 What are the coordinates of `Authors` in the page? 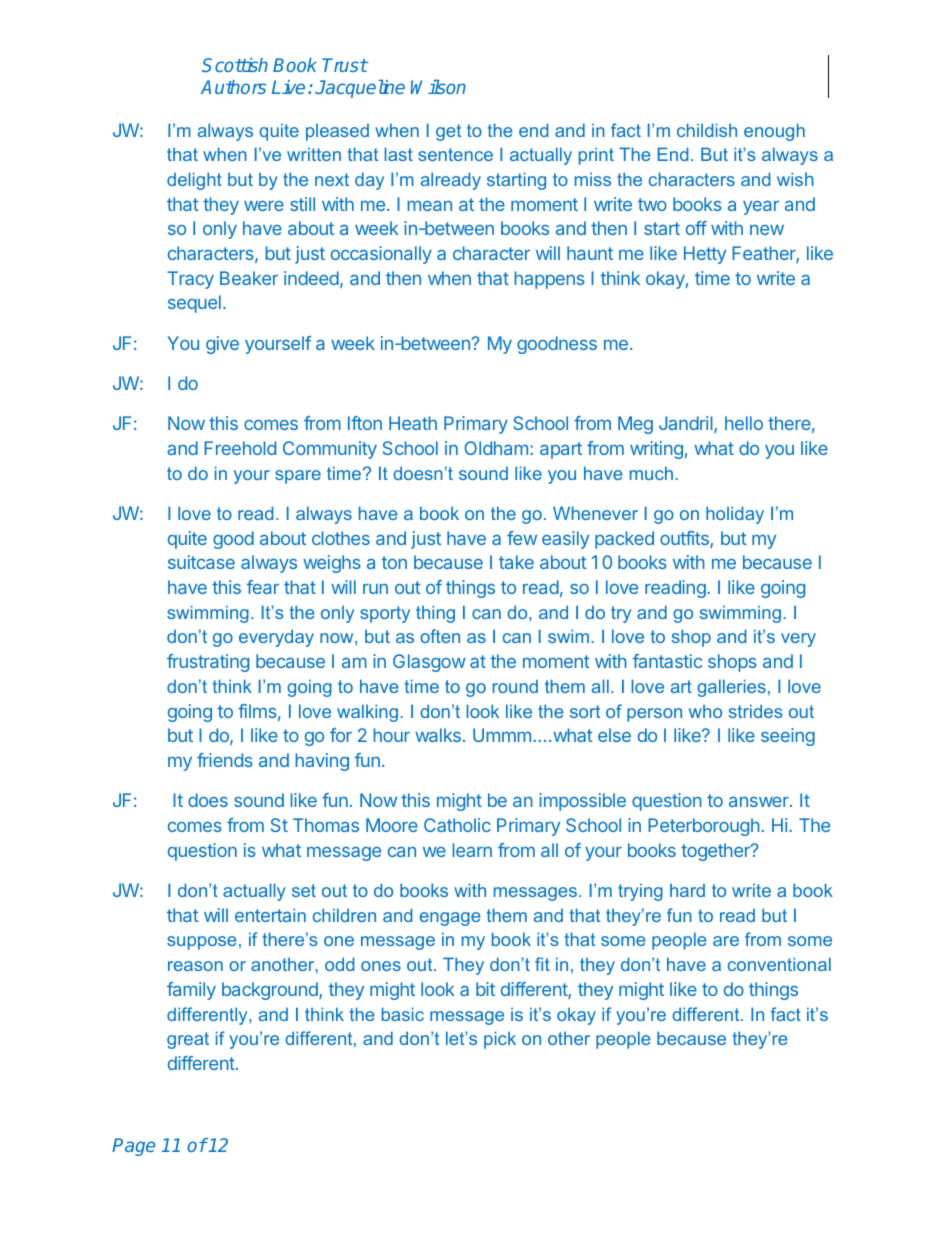 It's located at (233, 87).
